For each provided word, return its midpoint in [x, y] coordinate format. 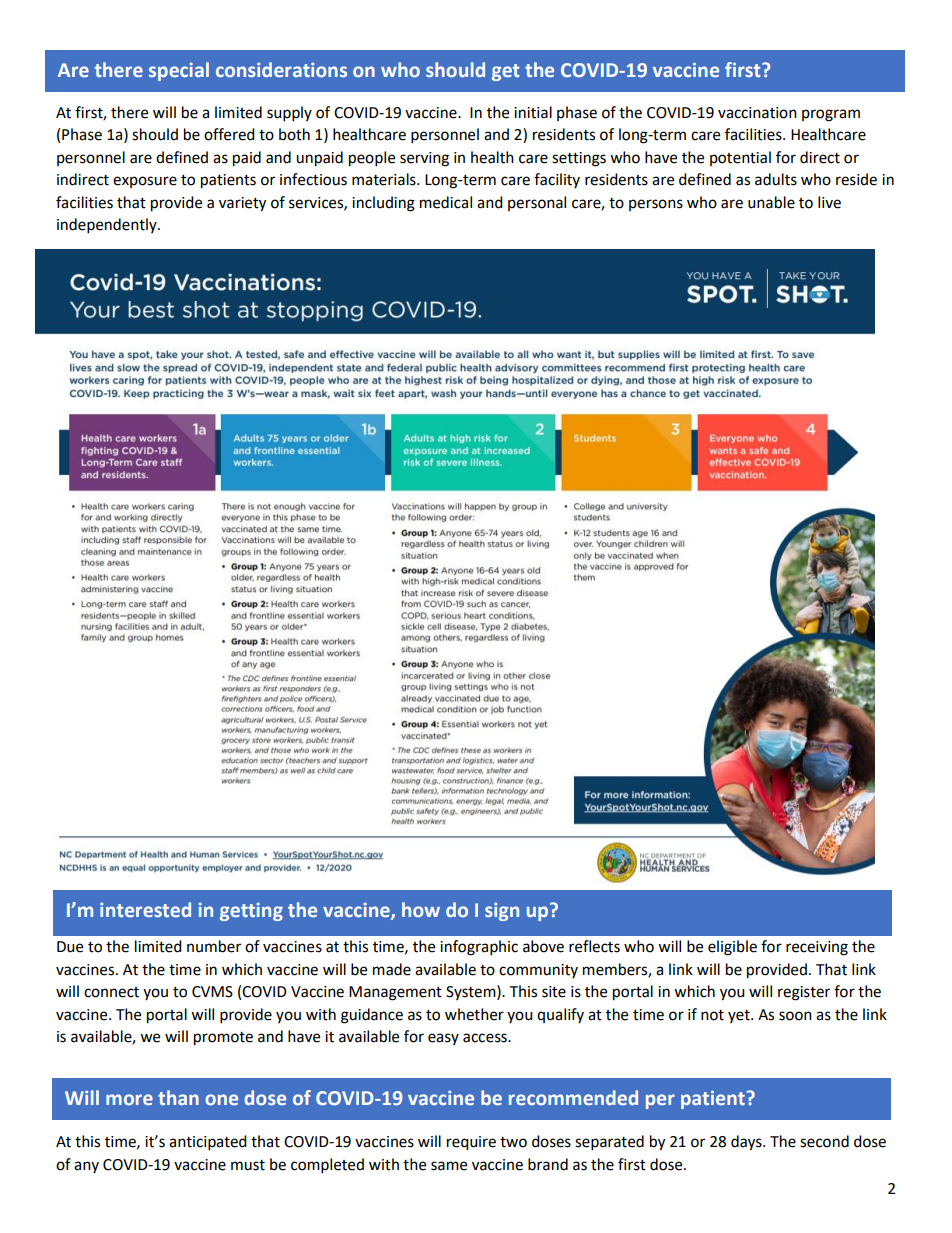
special [179, 71]
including [383, 204]
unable [771, 202]
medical [446, 202]
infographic [479, 948]
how [421, 909]
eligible [732, 948]
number [214, 946]
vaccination [757, 113]
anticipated [208, 1143]
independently [108, 226]
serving [424, 159]
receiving [817, 948]
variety [242, 204]
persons [656, 205]
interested [145, 909]
